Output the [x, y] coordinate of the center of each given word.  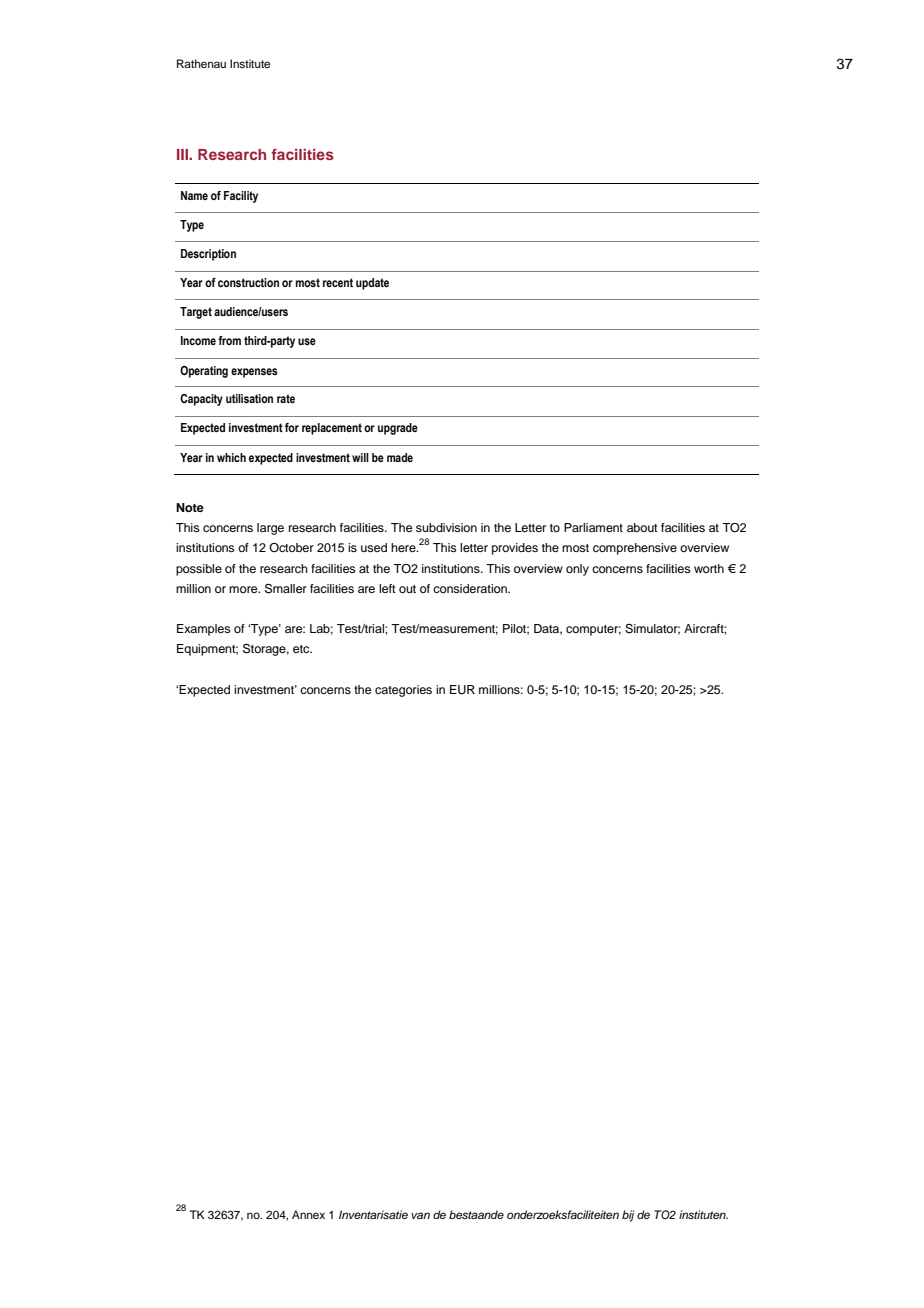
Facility [241, 197]
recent [338, 282]
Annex [308, 1214]
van [420, 1215]
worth [709, 568]
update [372, 284]
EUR [462, 690]
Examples [204, 630]
